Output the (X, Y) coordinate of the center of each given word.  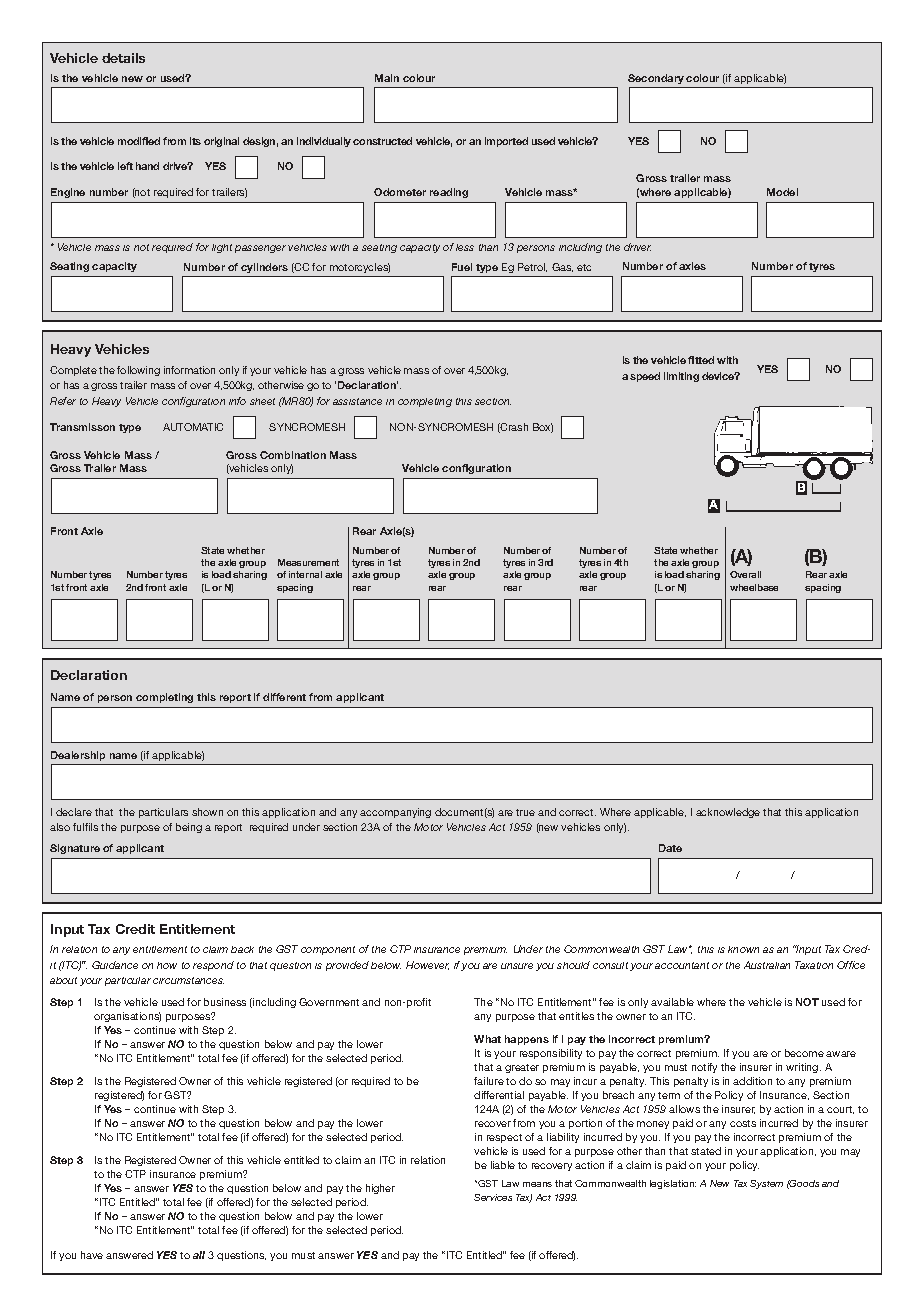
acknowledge (728, 813)
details (123, 58)
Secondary (656, 79)
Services (493, 1197)
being (189, 828)
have (92, 1255)
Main (387, 78)
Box (543, 428)
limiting (681, 377)
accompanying (395, 813)
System (766, 1184)
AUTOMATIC (193, 427)
